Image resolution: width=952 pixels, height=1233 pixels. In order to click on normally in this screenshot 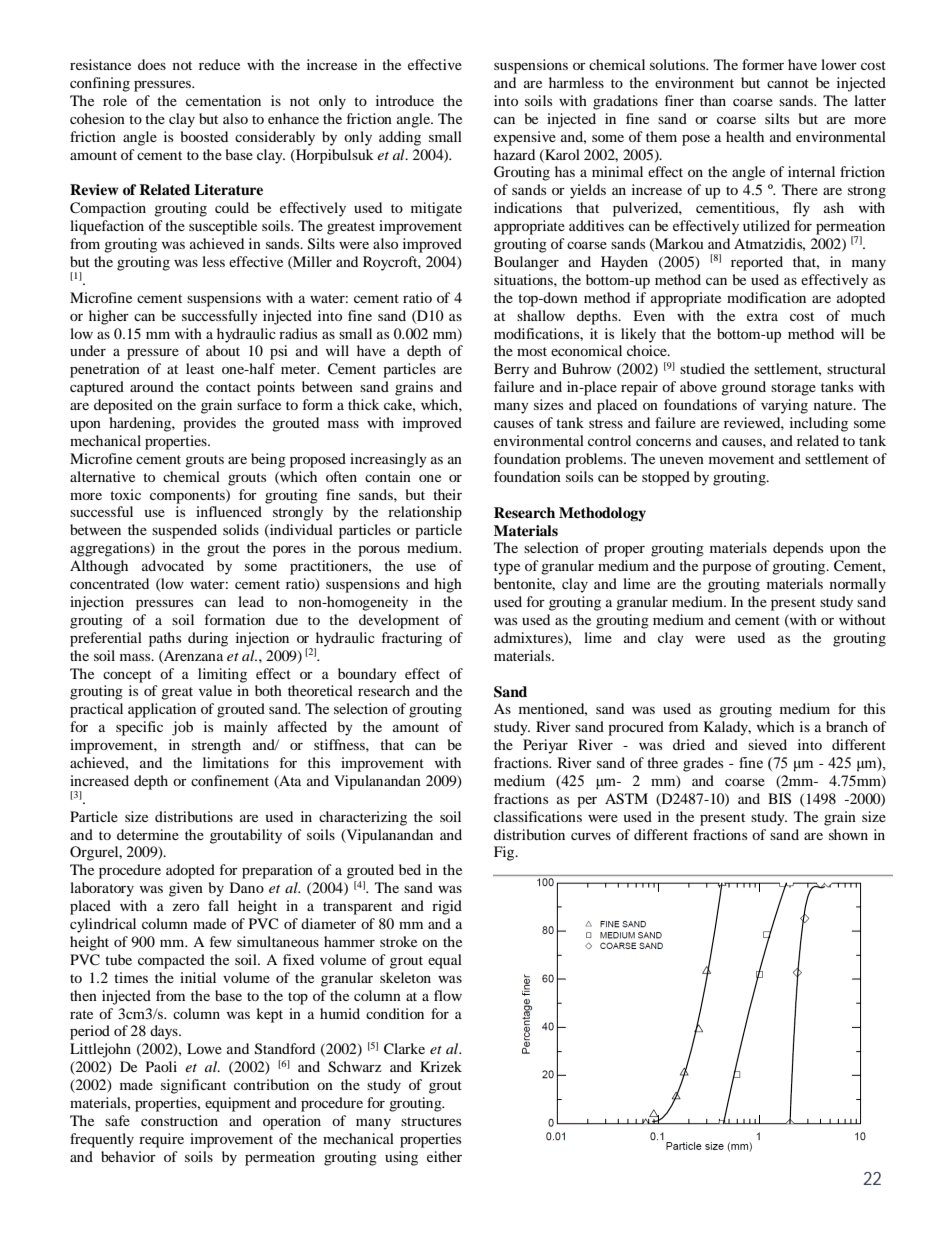, I will do `click(858, 585)`.
